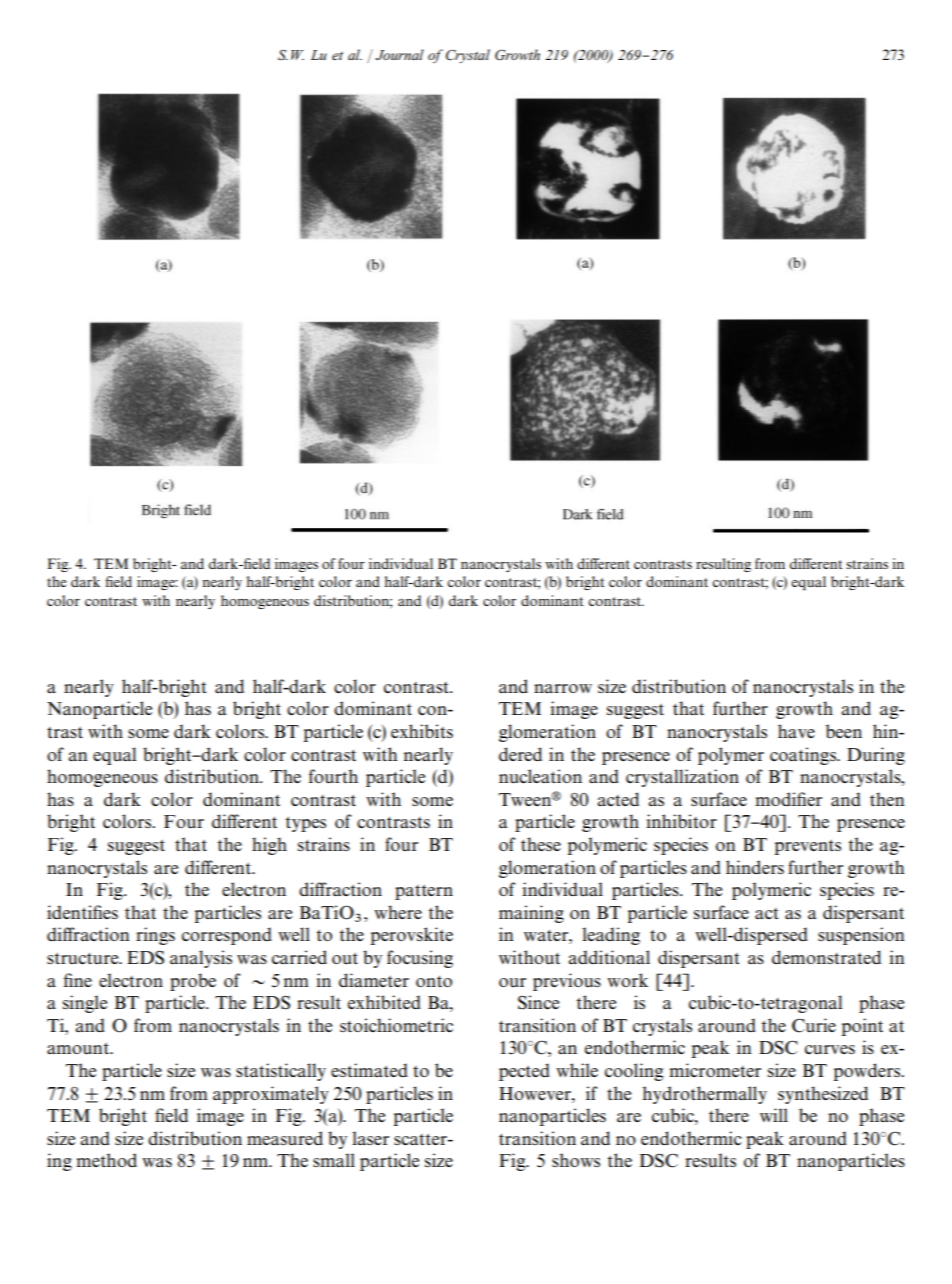  What do you see at coordinates (422, 731) in the image?
I see `exhibits` at bounding box center [422, 731].
